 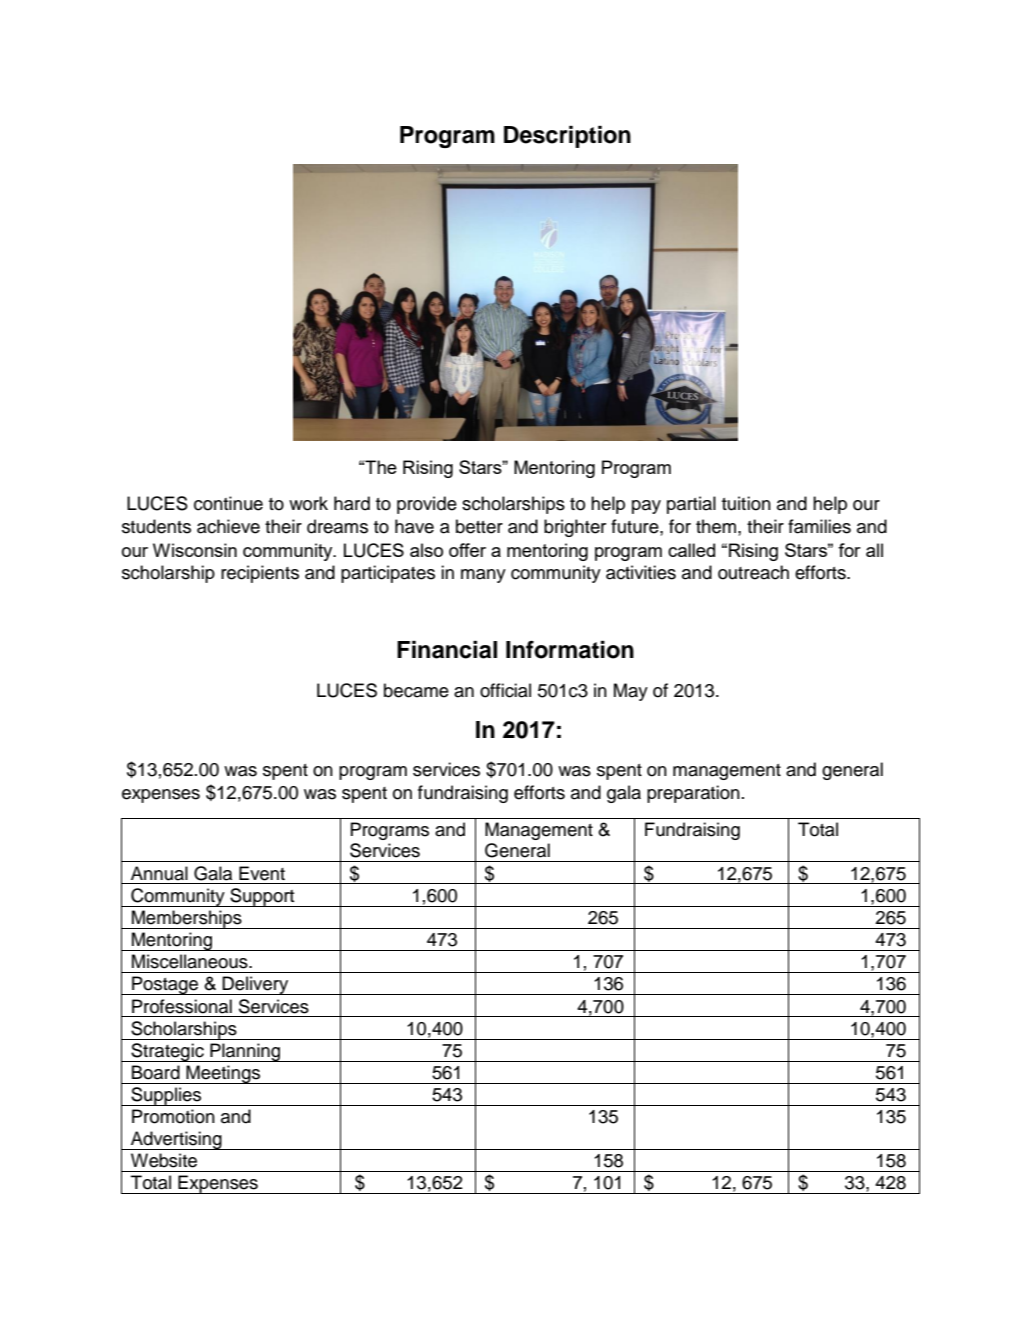 What do you see at coordinates (753, 572) in the image?
I see `outreach` at bounding box center [753, 572].
